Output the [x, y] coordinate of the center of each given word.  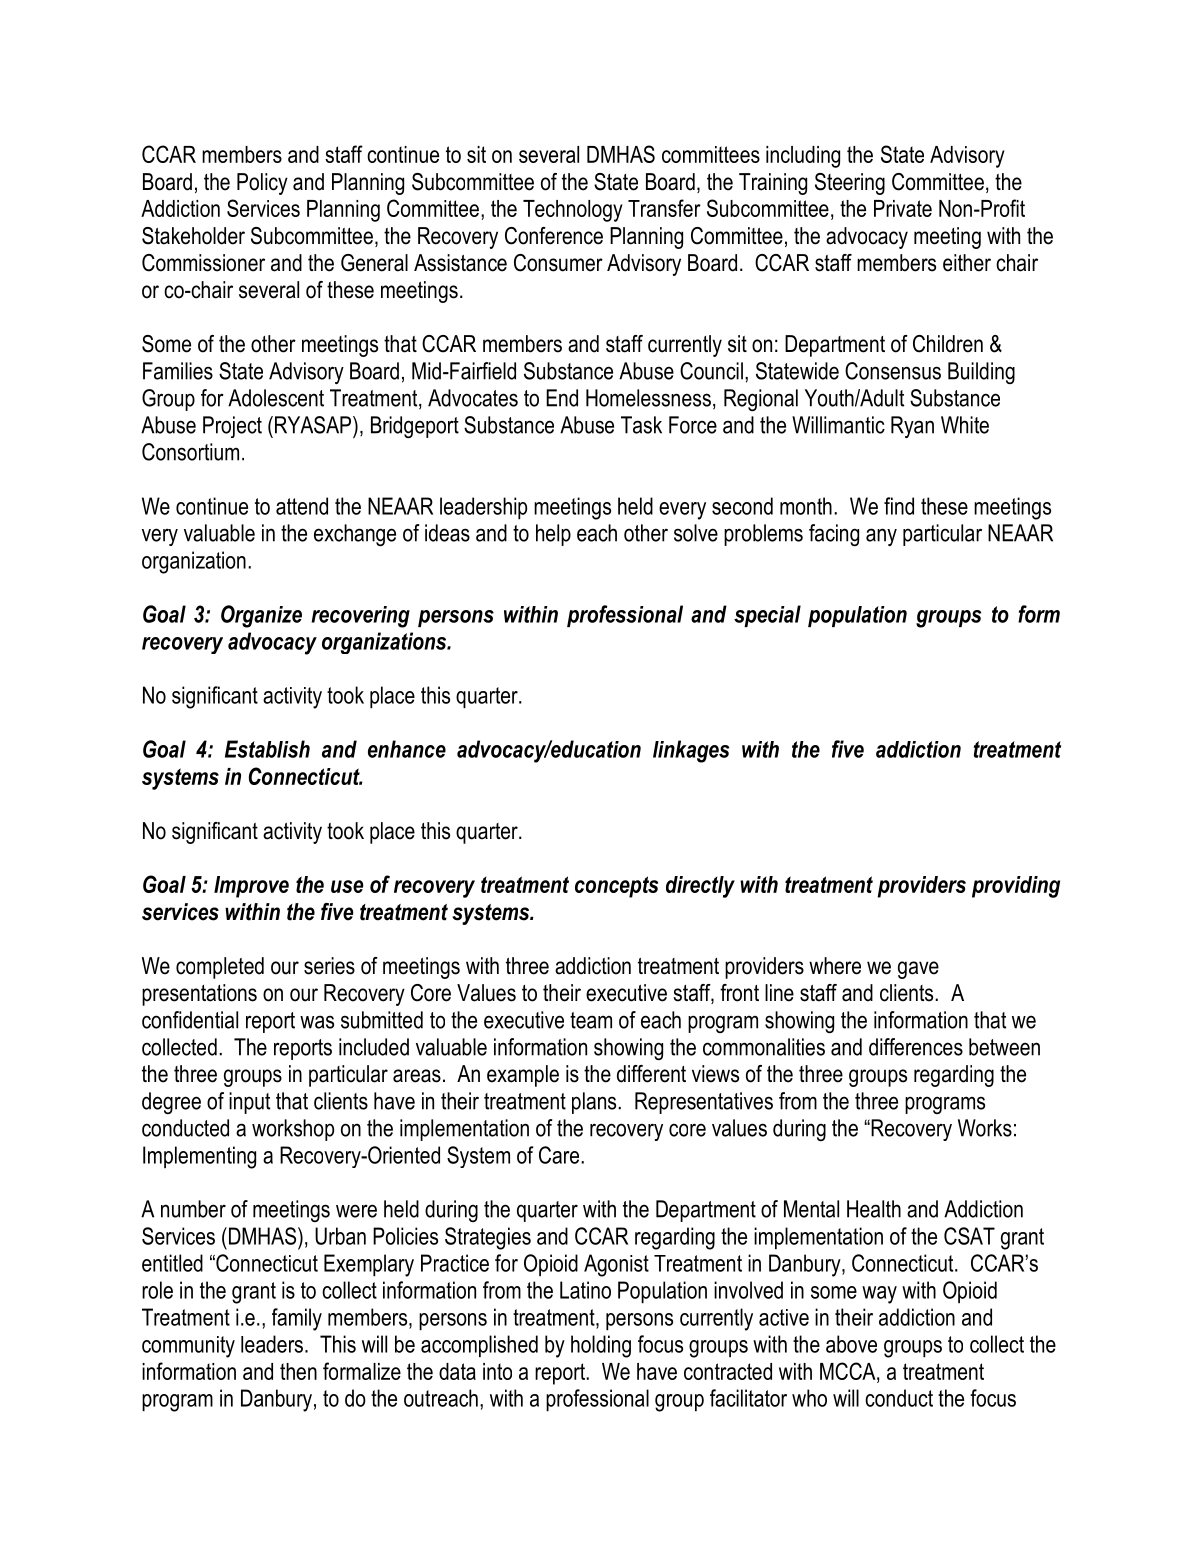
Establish [267, 749]
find [899, 506]
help [553, 535]
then [298, 1371]
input [249, 1103]
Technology [573, 211]
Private [903, 208]
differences [916, 1047]
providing [1016, 887]
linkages [691, 751]
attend [302, 506]
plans [595, 1103]
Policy [262, 184]
